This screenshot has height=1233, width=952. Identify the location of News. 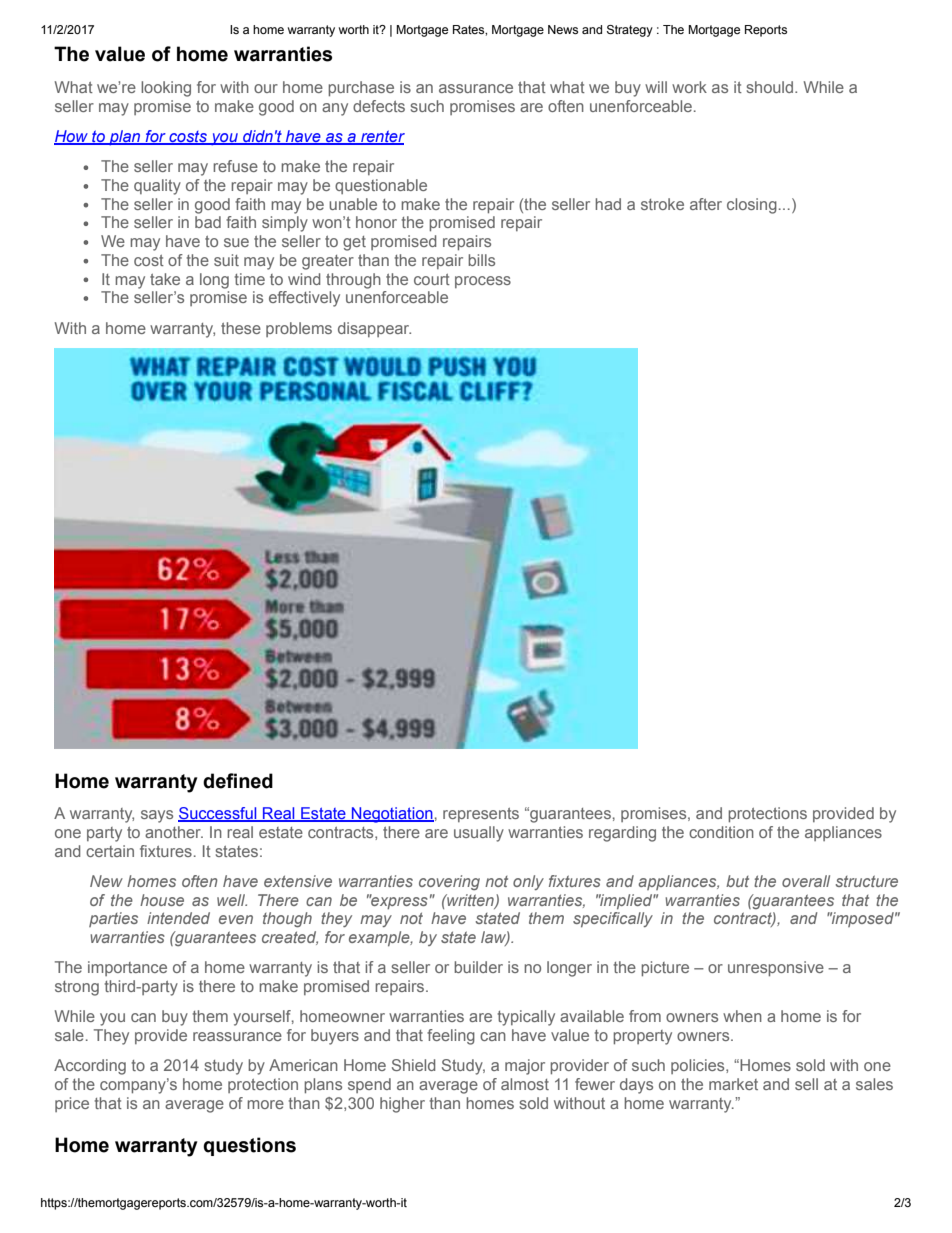
(563, 29).
